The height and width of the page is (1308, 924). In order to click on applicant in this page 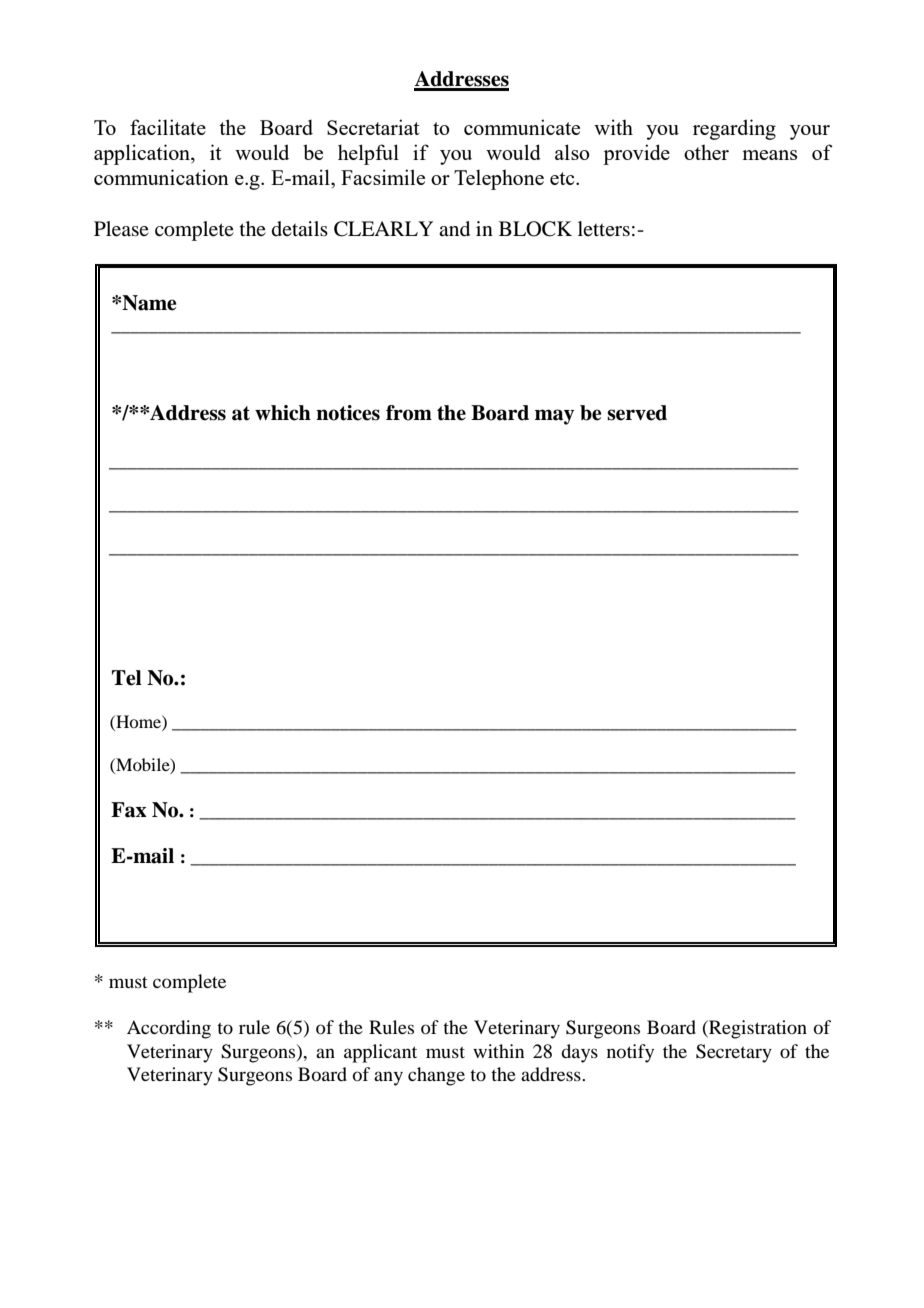, I will do `click(380, 1053)`.
